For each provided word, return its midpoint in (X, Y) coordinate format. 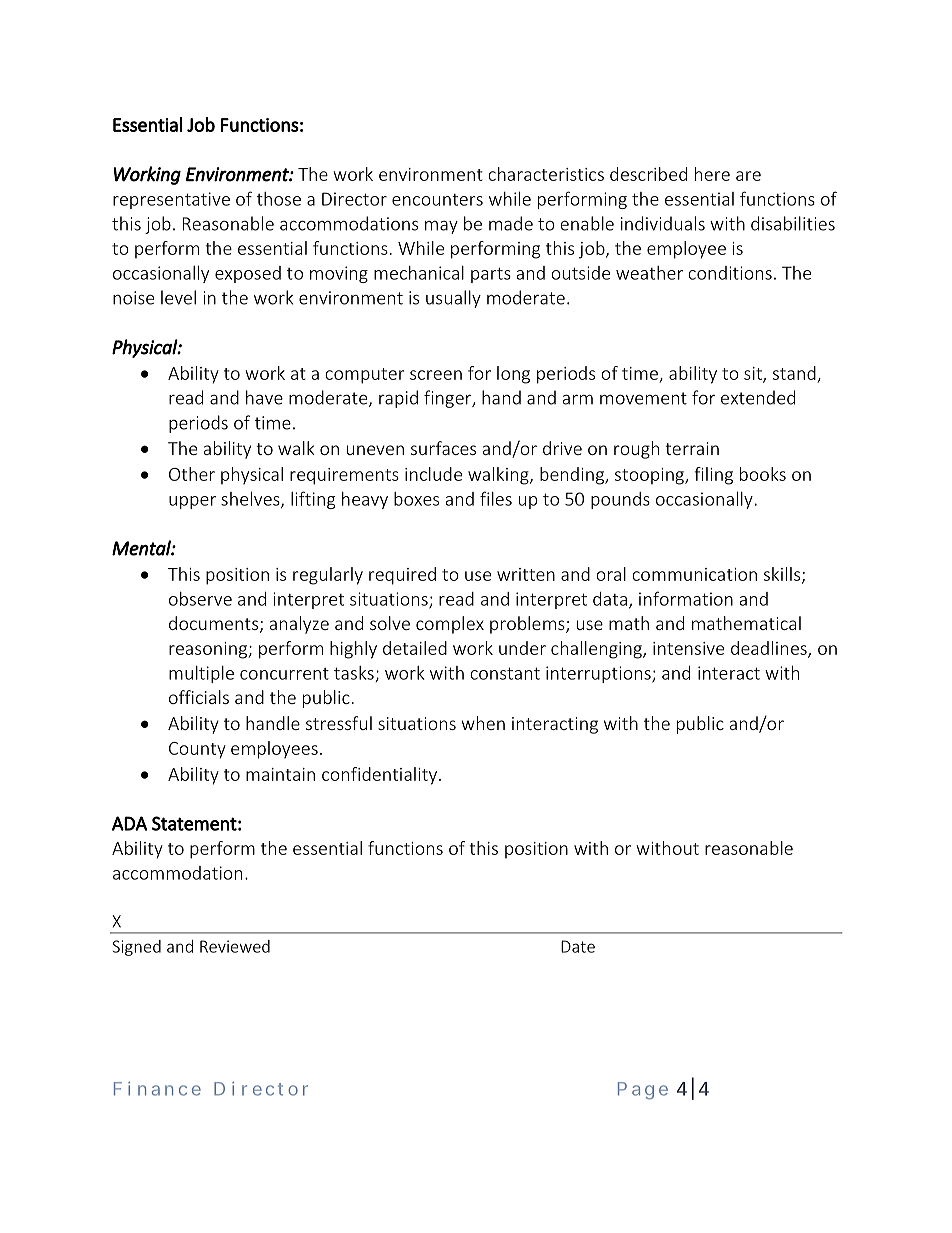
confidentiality (379, 776)
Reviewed (235, 946)
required (402, 576)
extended (758, 397)
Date (578, 946)
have (264, 397)
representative (171, 200)
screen (436, 375)
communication (694, 574)
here (712, 174)
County (197, 750)
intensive (688, 648)
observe (200, 599)
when (483, 723)
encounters (437, 200)
